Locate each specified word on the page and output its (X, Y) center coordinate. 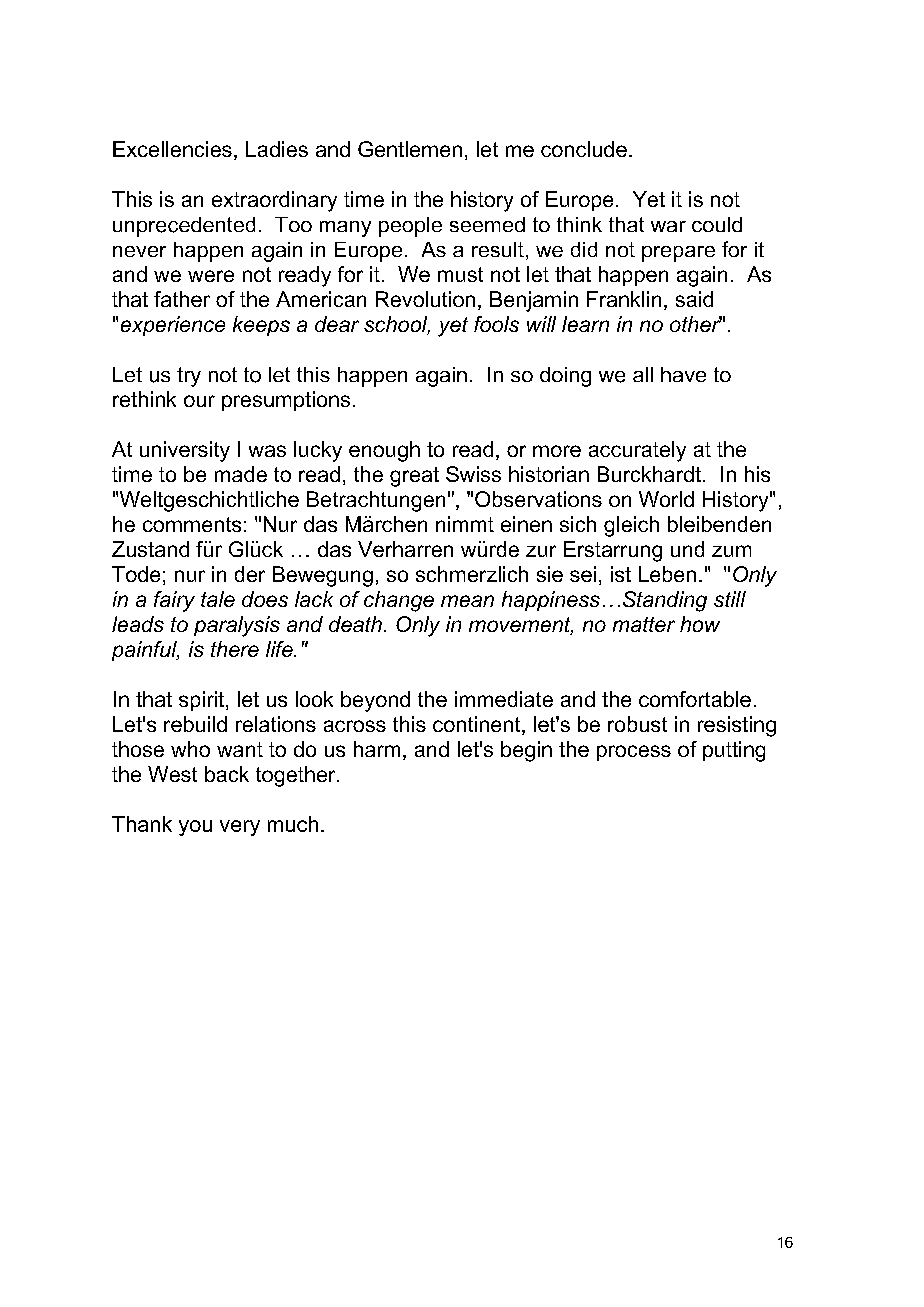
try (189, 377)
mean (467, 601)
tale (218, 599)
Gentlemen (410, 149)
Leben (667, 574)
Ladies (277, 149)
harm (377, 749)
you (195, 828)
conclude (584, 149)
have (683, 374)
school (397, 325)
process (634, 753)
